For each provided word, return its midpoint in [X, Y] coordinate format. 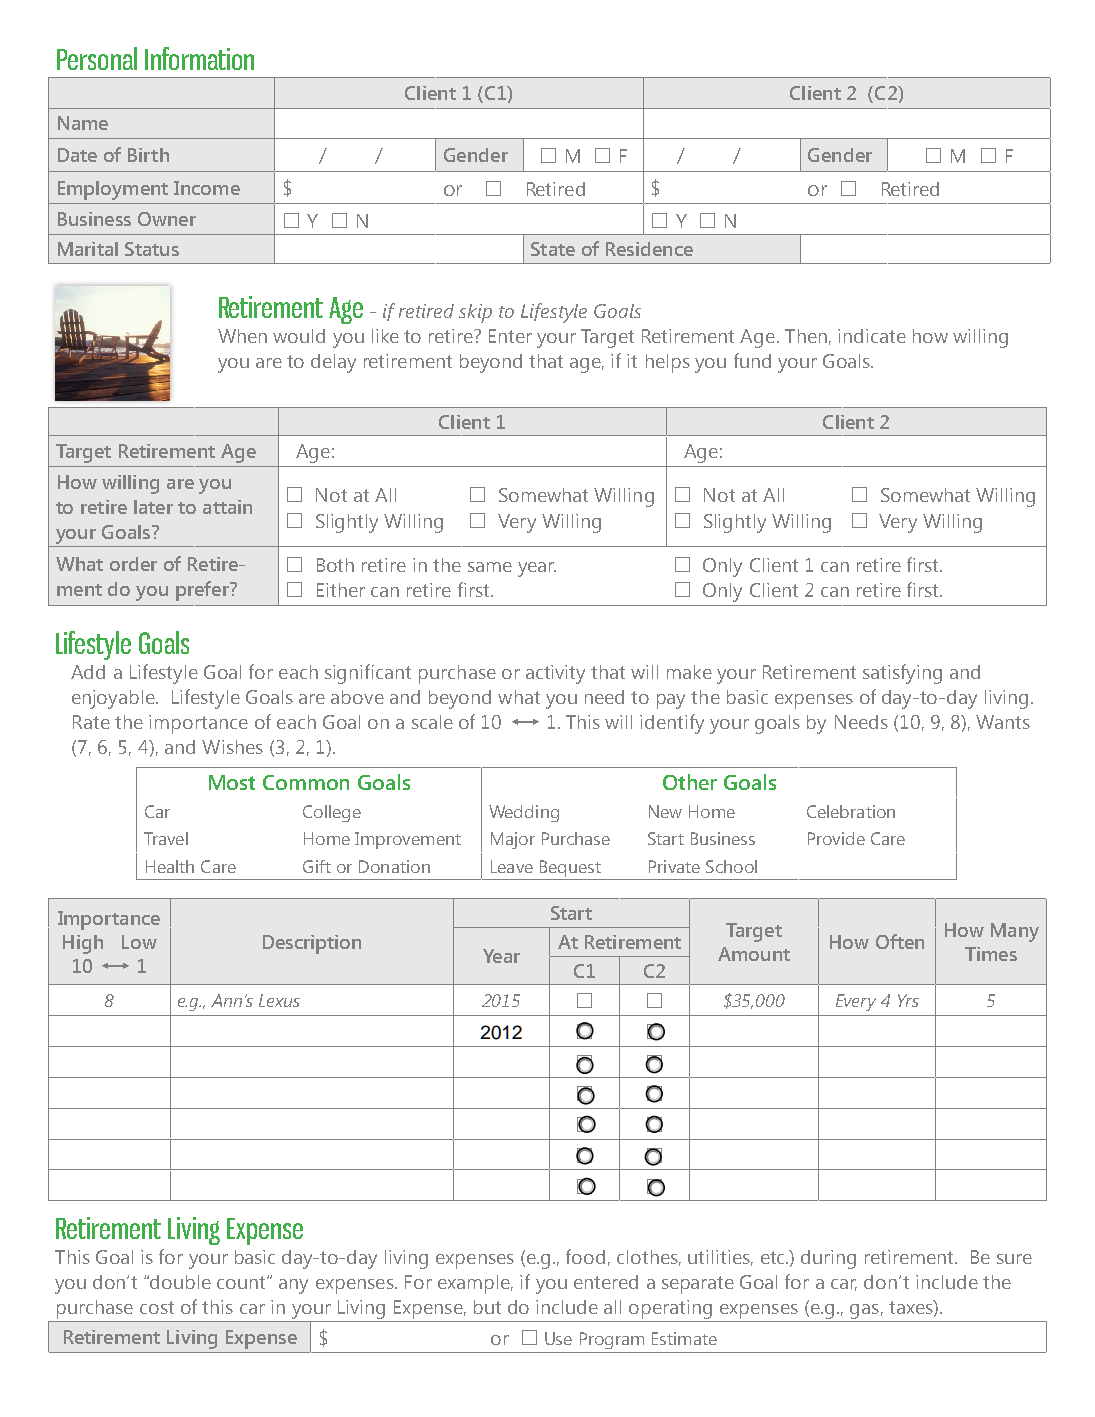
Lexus [279, 1000]
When [242, 336]
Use [558, 1338]
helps [668, 363]
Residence [649, 249]
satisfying [902, 674]
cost [157, 1307]
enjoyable [114, 699]
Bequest [570, 868]
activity [555, 674]
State [553, 249]
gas [864, 1311]
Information [199, 58]
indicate [872, 336]
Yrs [908, 1000]
